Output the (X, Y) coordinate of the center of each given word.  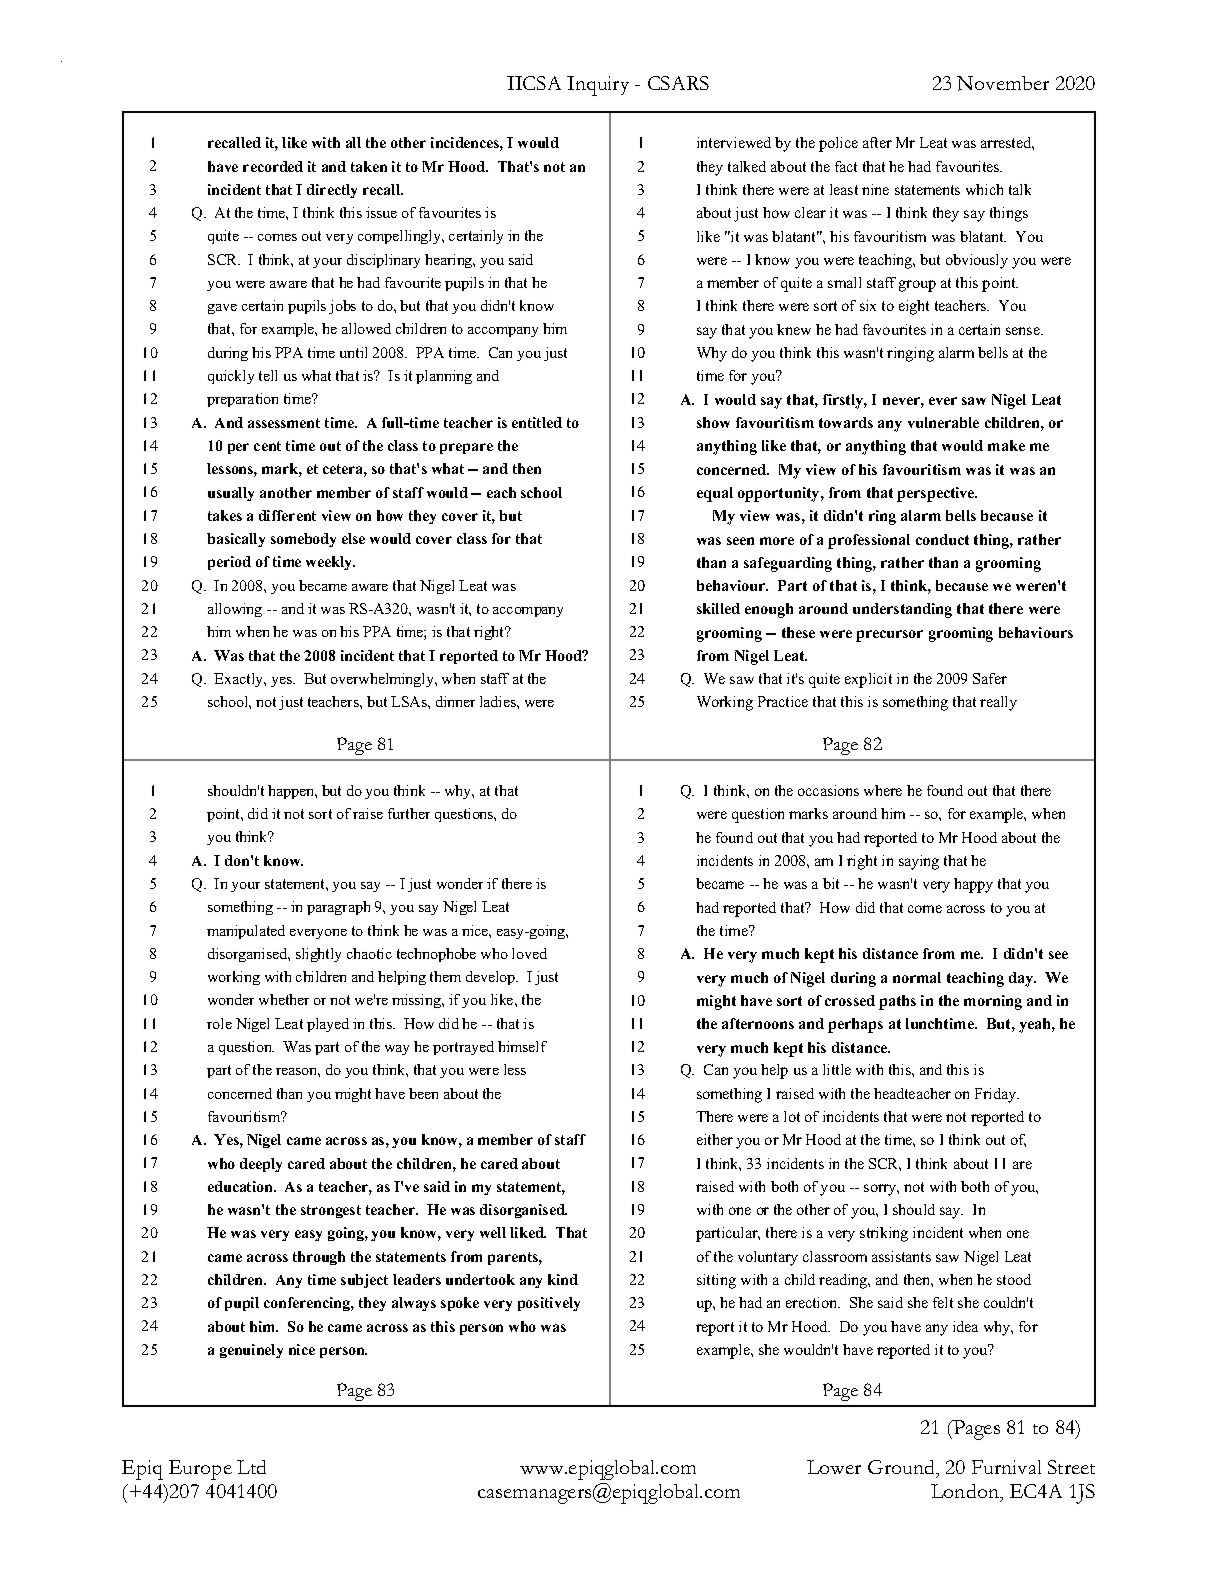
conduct (942, 539)
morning (993, 1002)
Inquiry (598, 86)
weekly (330, 563)
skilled (718, 608)
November (1003, 83)
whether (284, 999)
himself (522, 1046)
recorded (273, 166)
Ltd (251, 1467)
